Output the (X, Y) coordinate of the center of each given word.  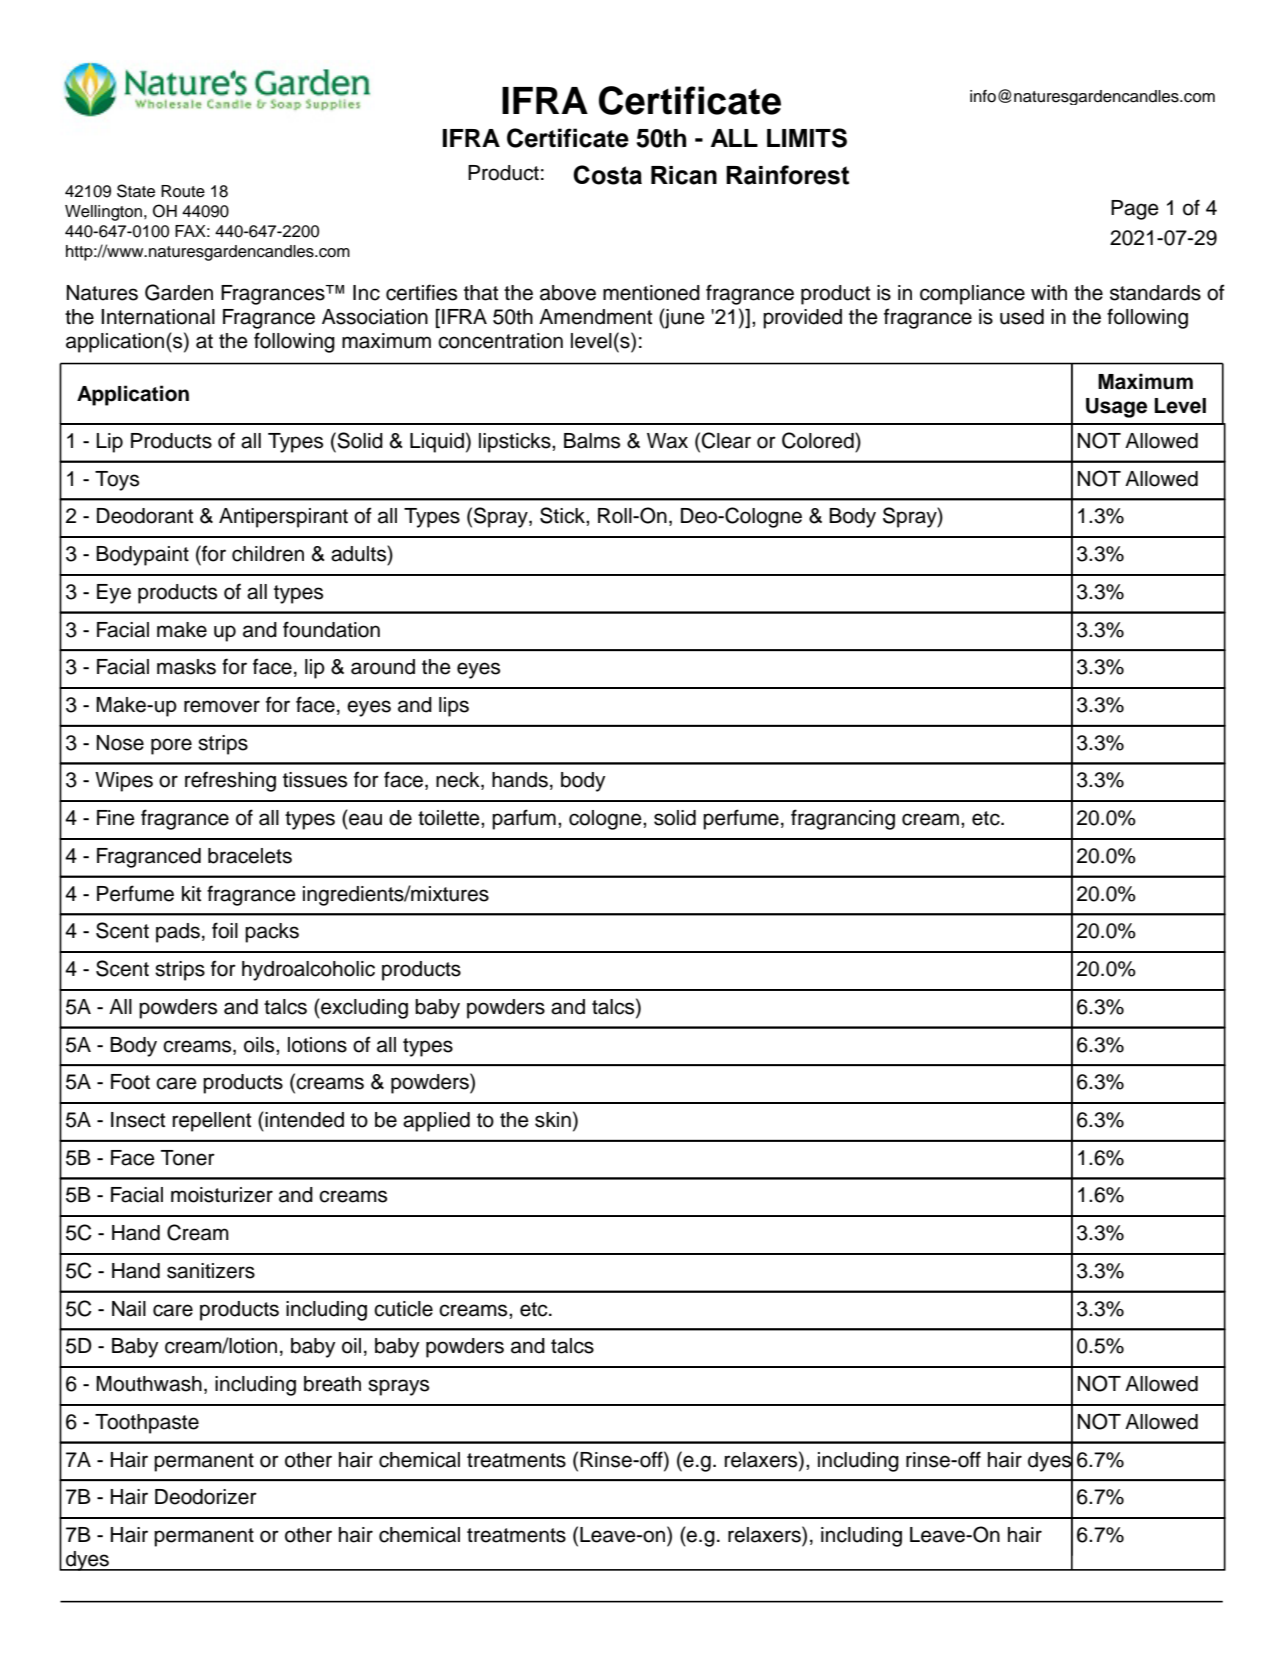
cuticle (403, 1309)
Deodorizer (206, 1497)
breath (332, 1384)
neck (459, 781)
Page (1135, 210)
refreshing (230, 781)
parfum (524, 819)
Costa (607, 175)
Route (183, 191)
